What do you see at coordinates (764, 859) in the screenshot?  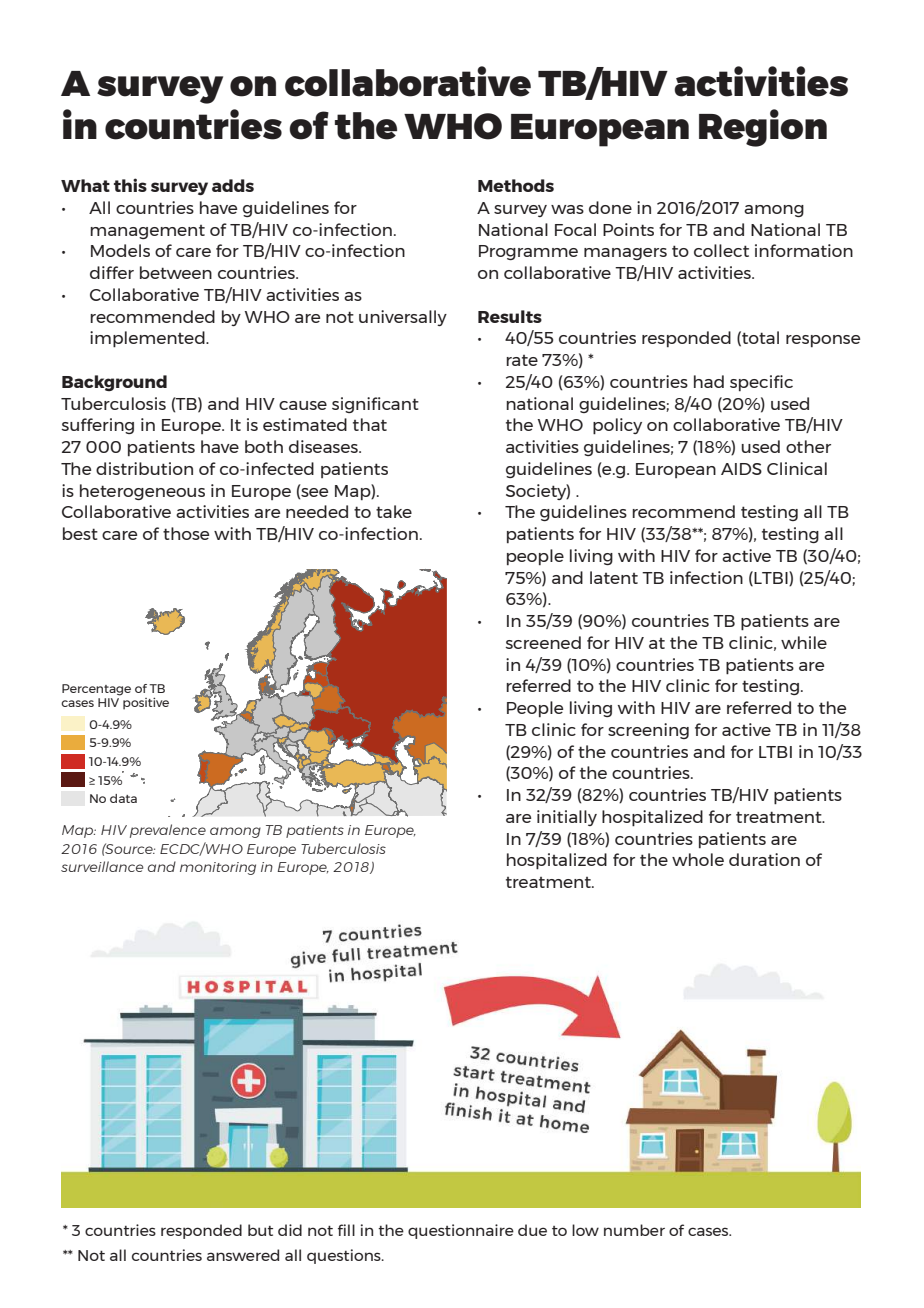 I see `duration` at bounding box center [764, 859].
